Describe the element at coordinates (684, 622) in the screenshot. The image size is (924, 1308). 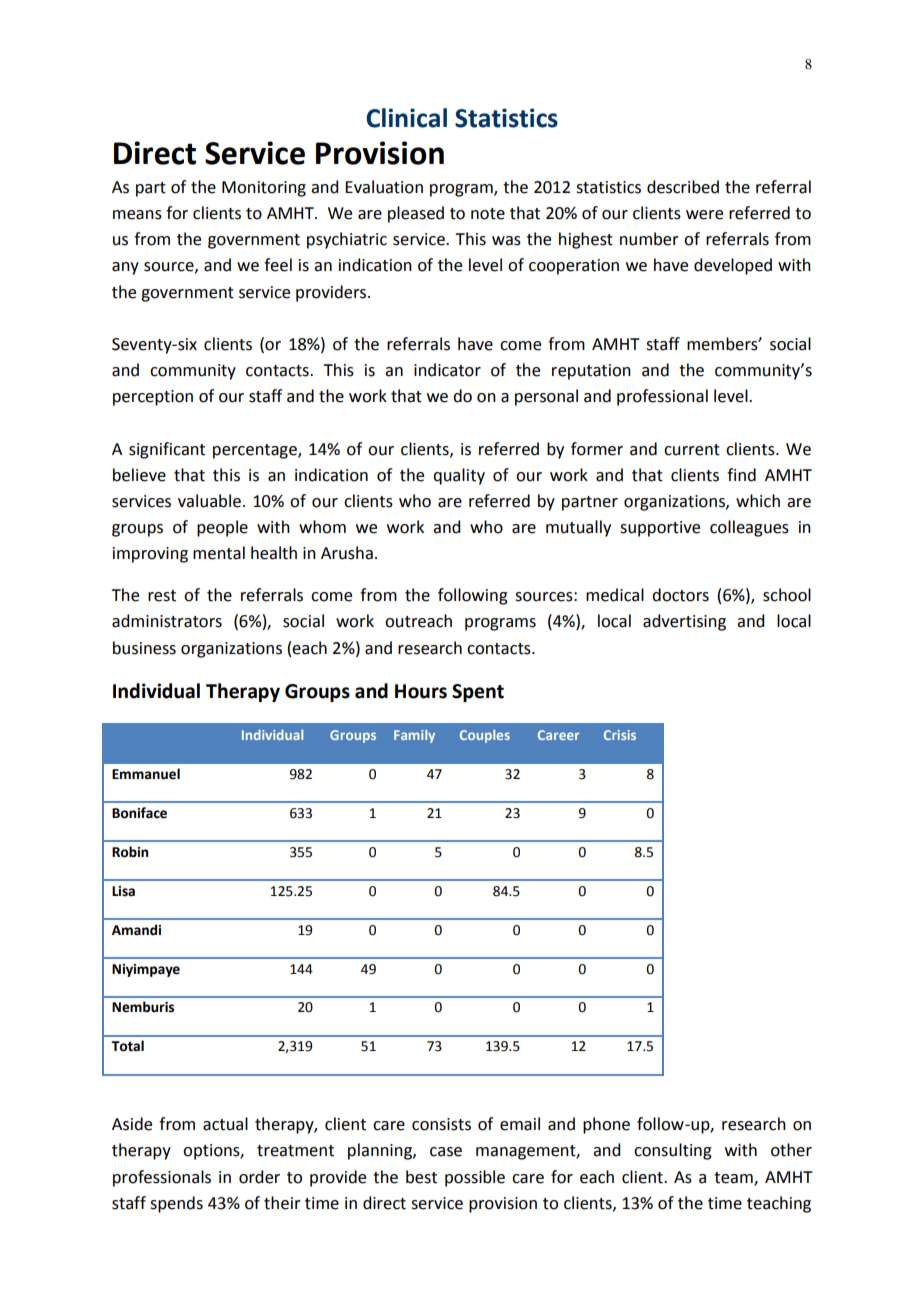
I see `advertising` at that location.
